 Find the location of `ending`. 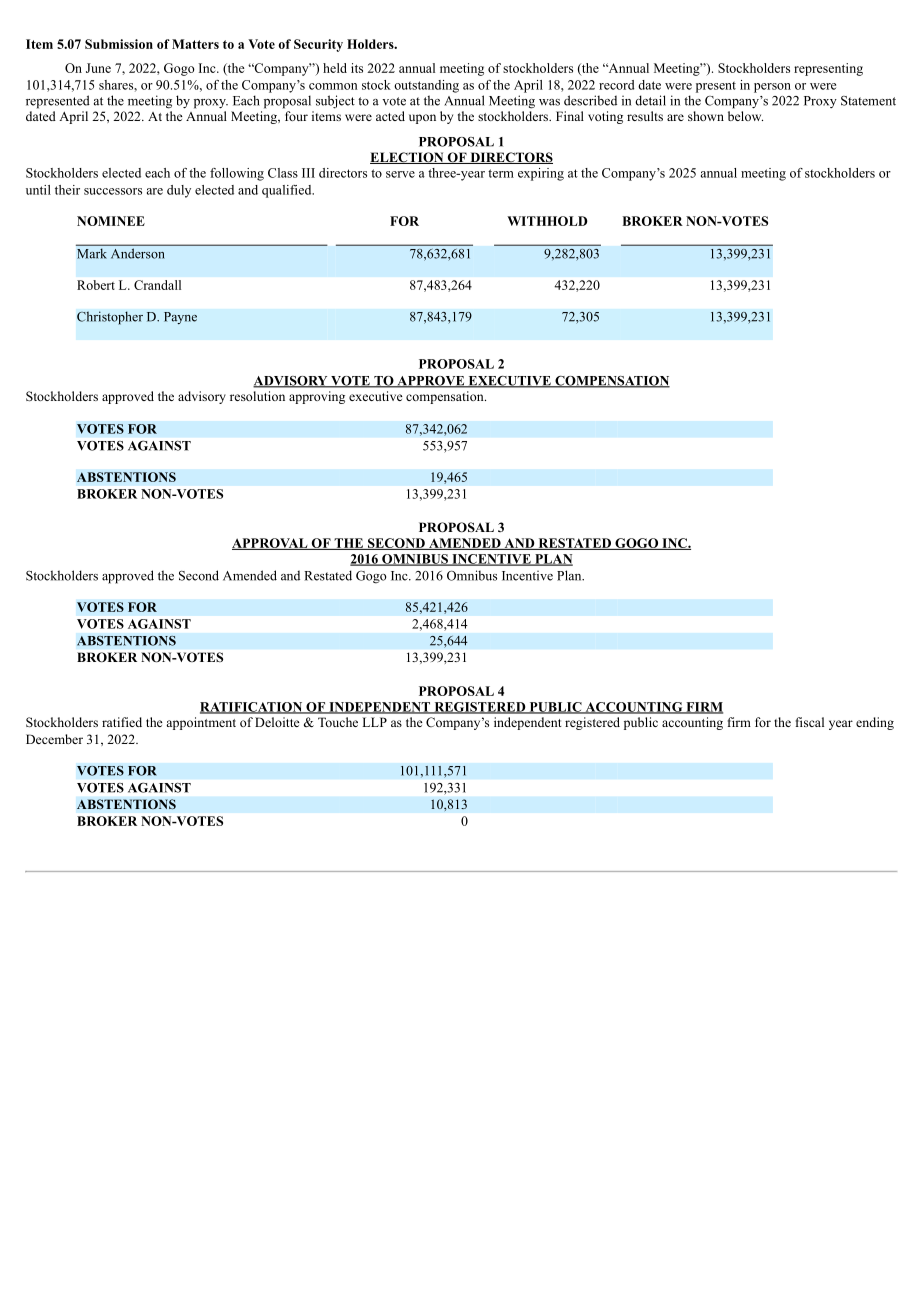

ending is located at coordinates (875, 723).
